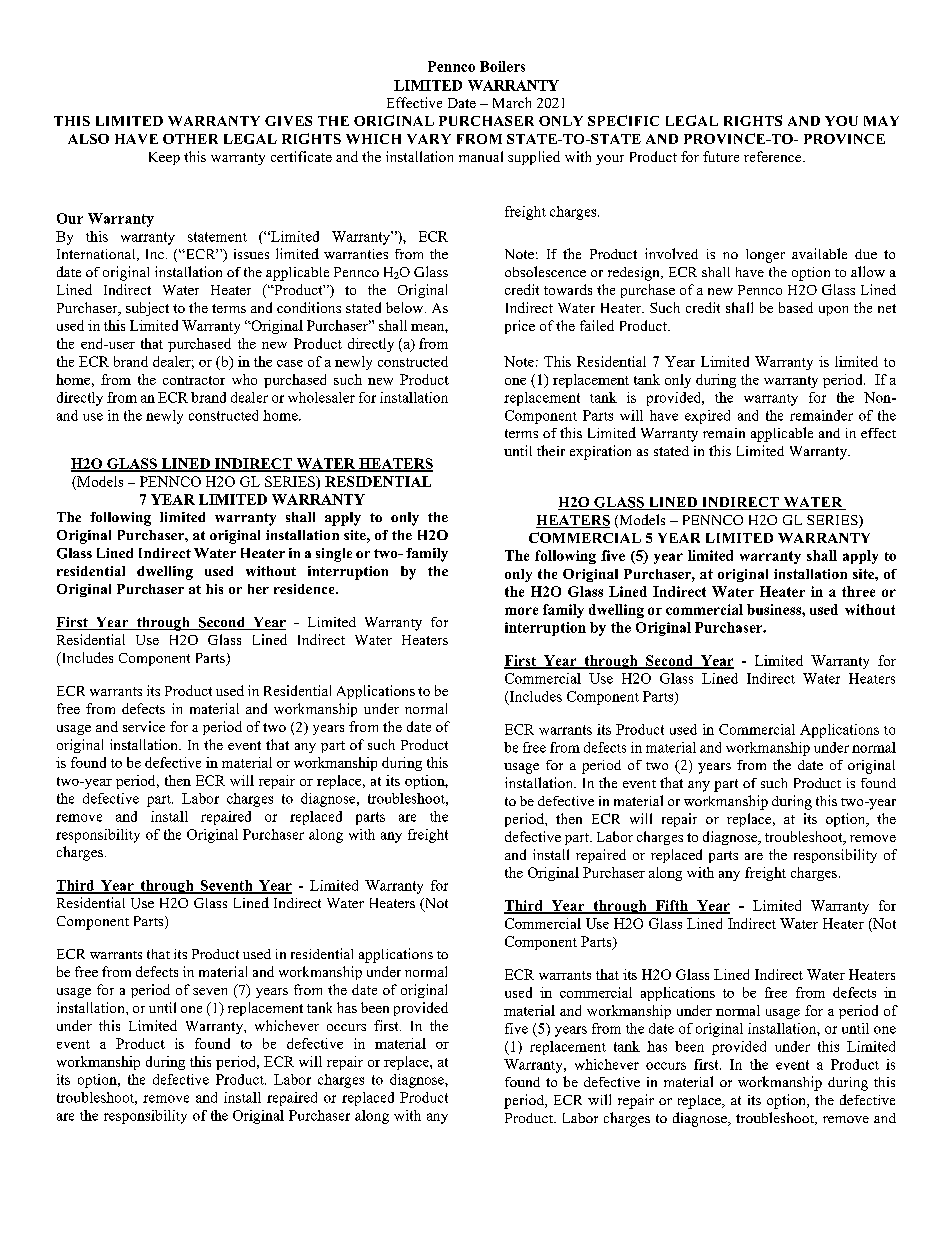 The height and width of the screenshot is (1233, 952). Describe the element at coordinates (144, 726) in the screenshot. I see `service` at that location.
